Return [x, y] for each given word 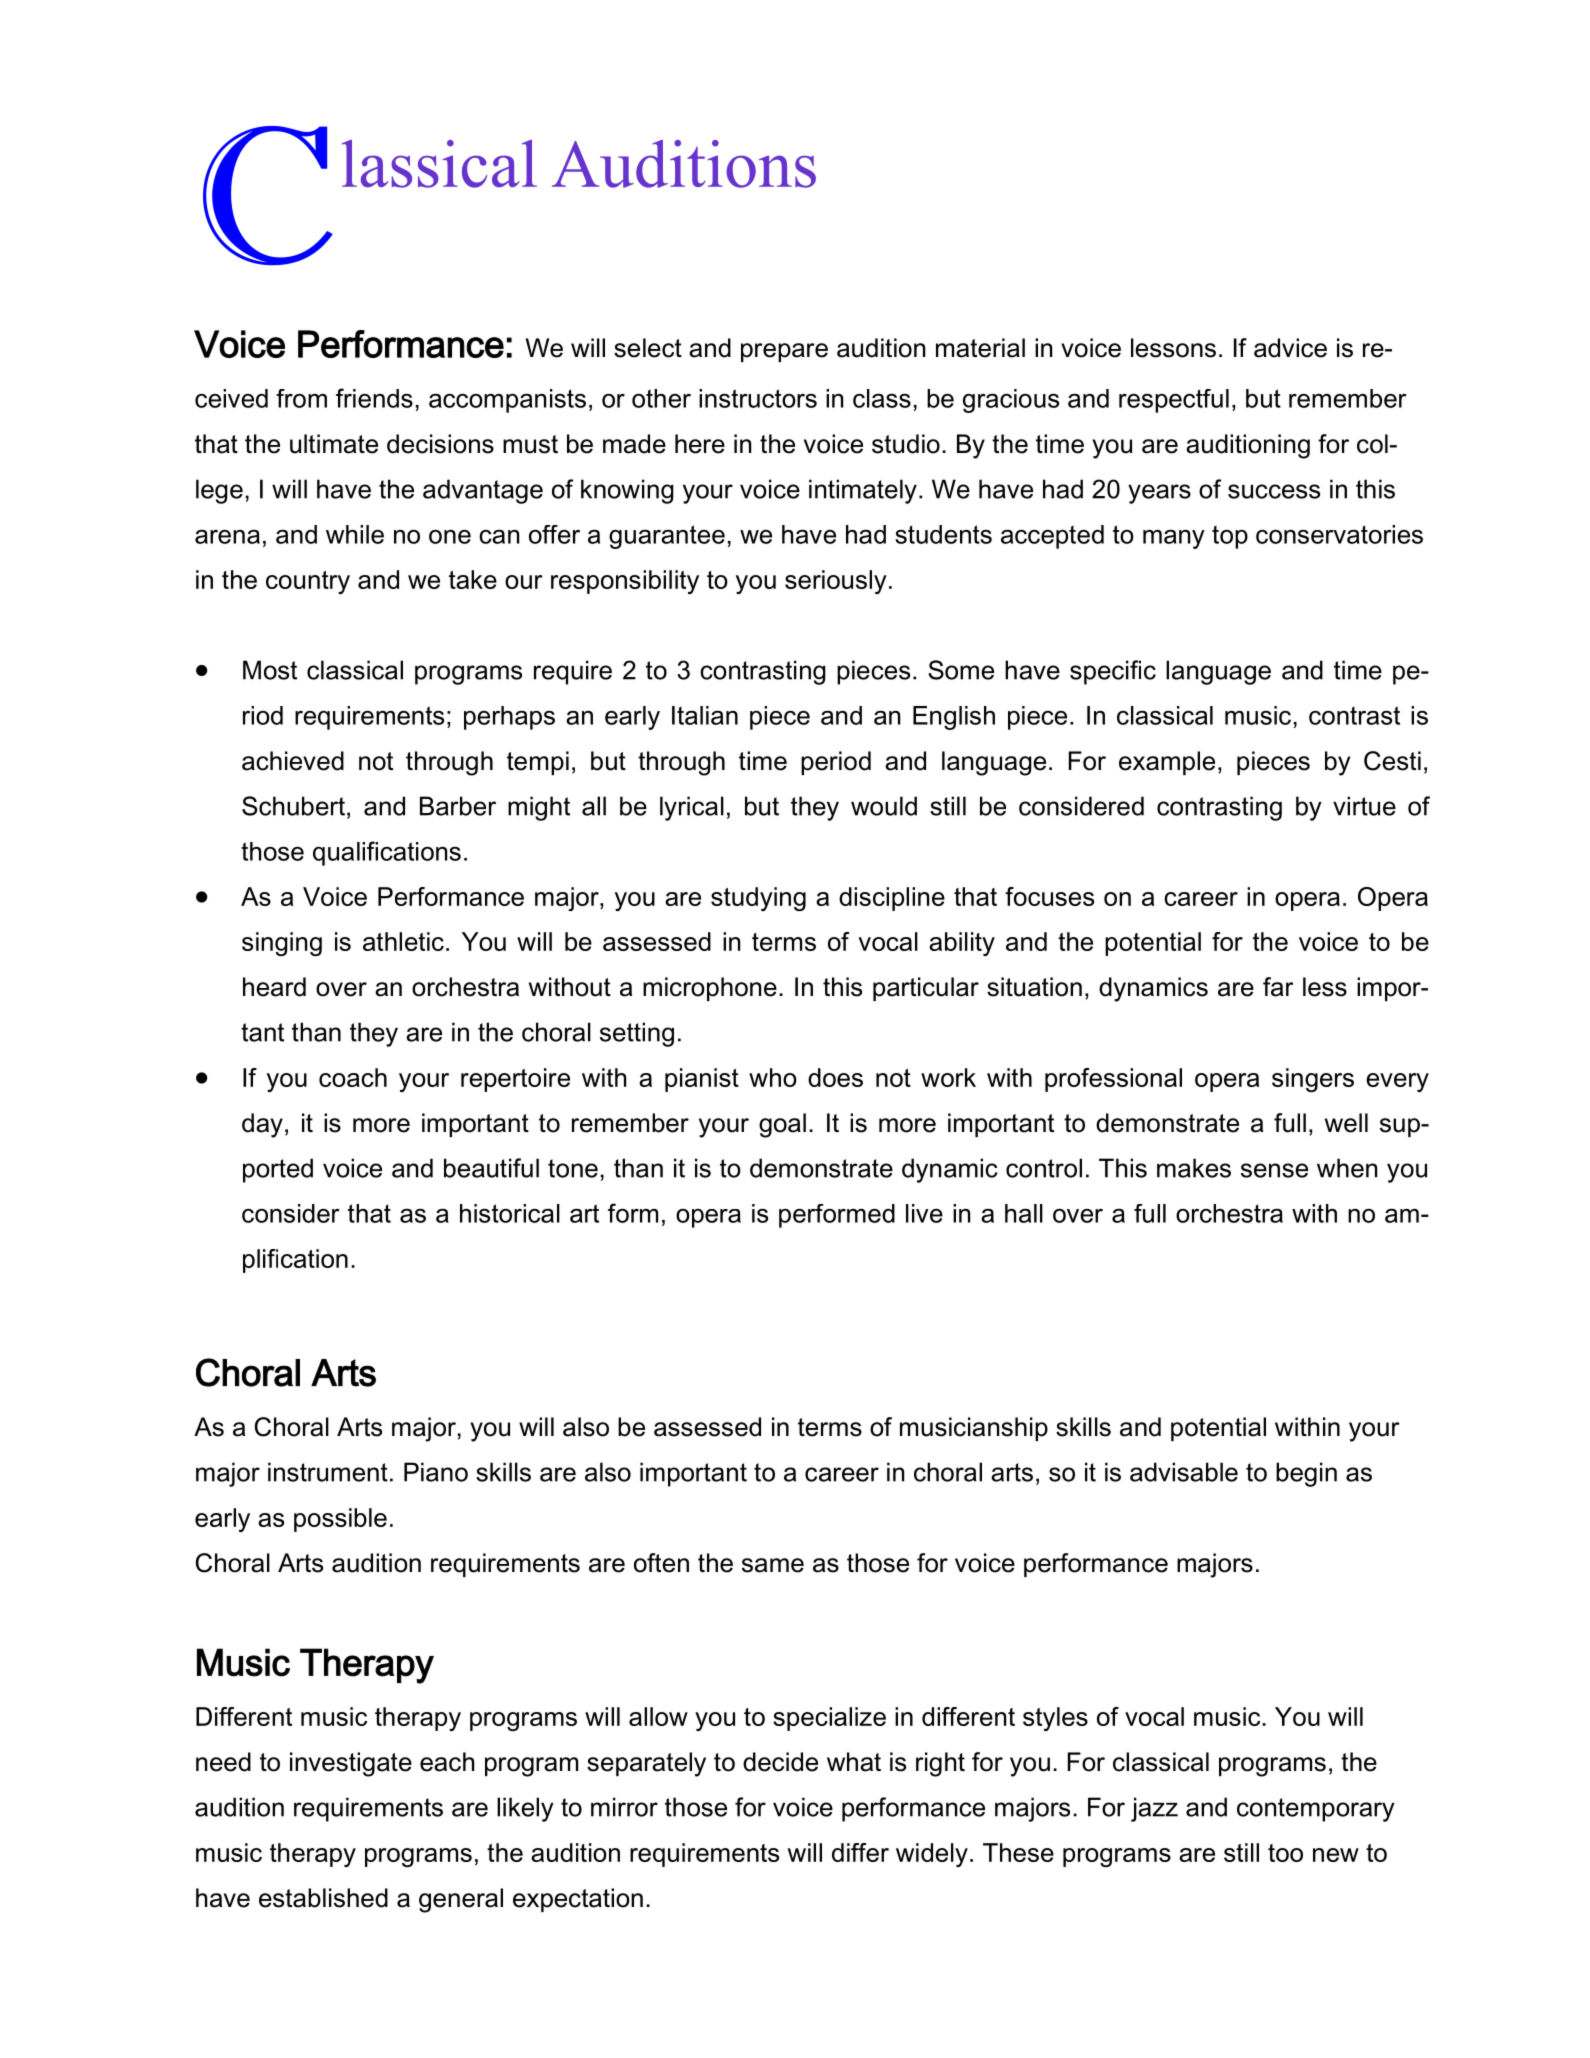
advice [1290, 348]
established [323, 1898]
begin [1306, 1474]
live [924, 1213]
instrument [328, 1472]
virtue [1364, 806]
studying [758, 899]
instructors [758, 398]
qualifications [387, 853]
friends [374, 398]
